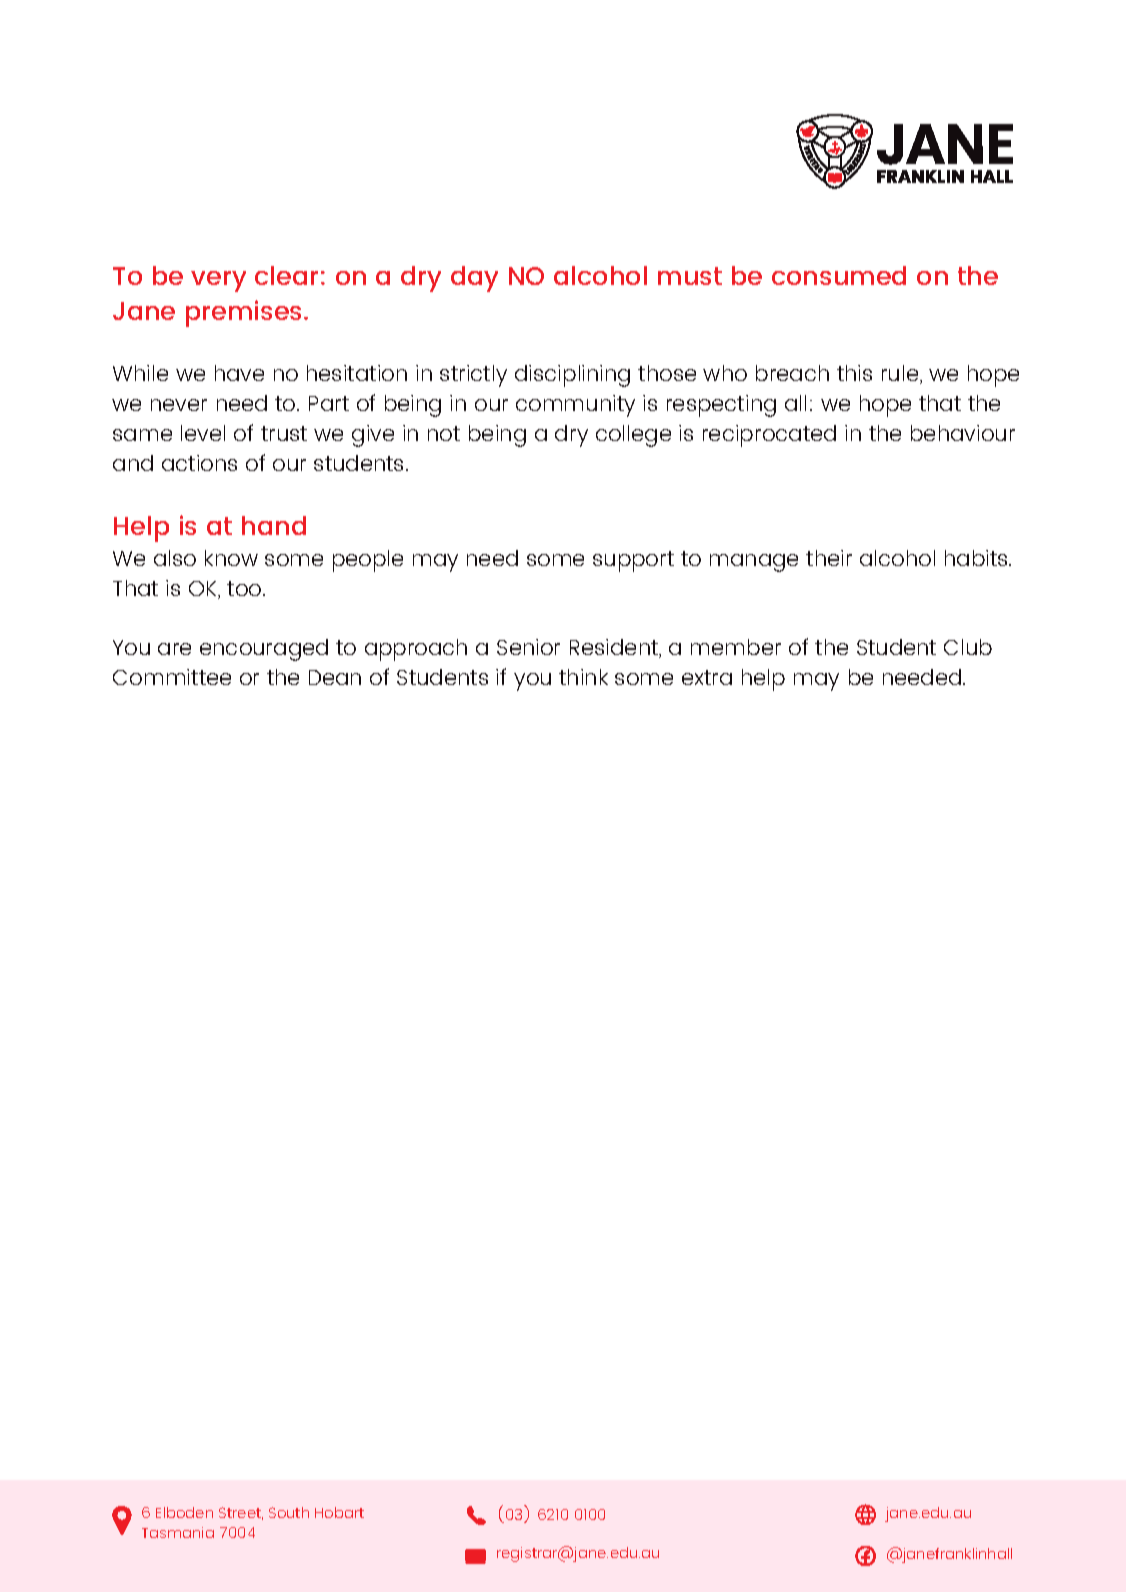 The width and height of the document is (1126, 1592). Describe the element at coordinates (339, 1512) in the document. I see `Hobart` at that location.
